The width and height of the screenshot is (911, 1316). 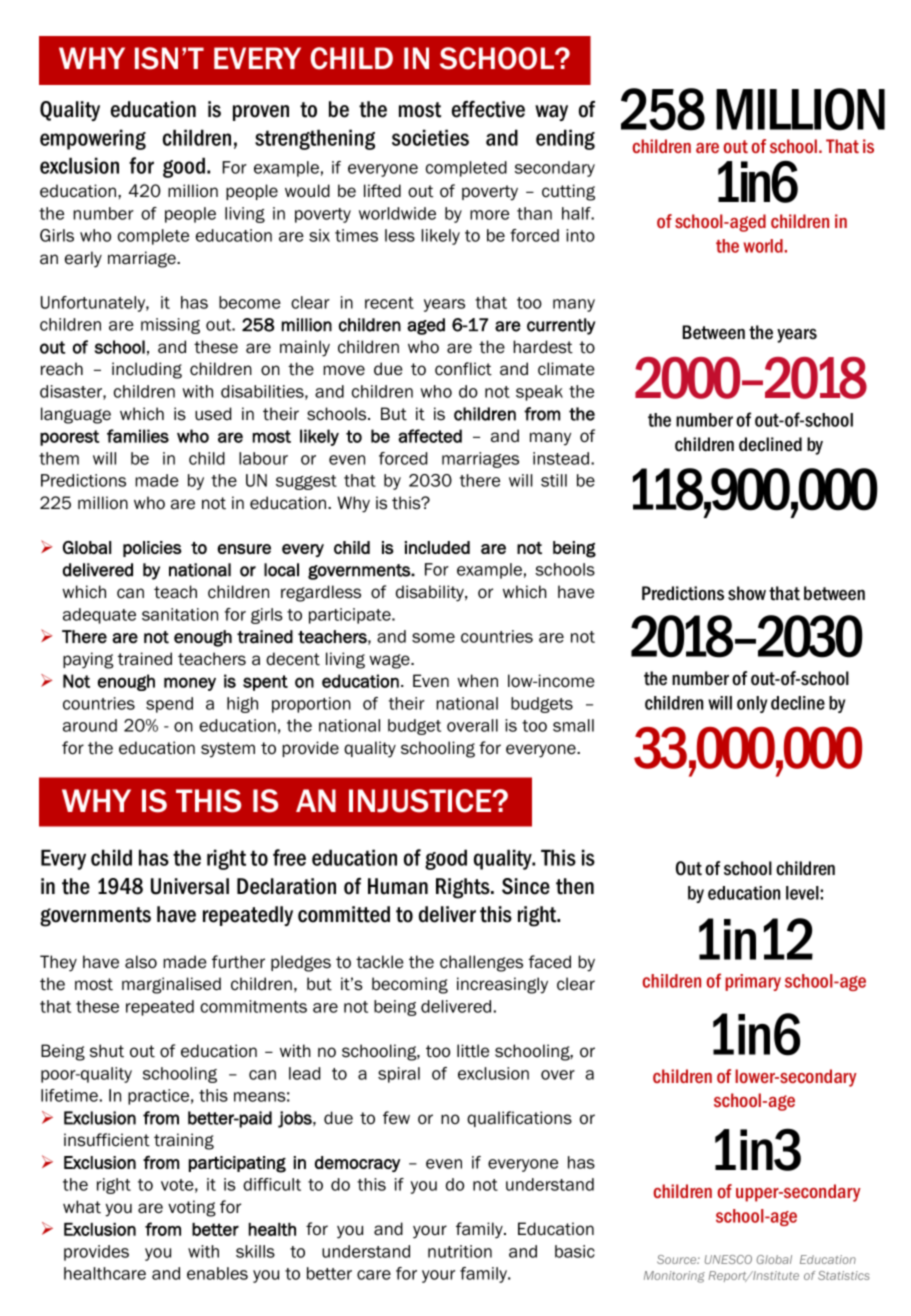 What do you see at coordinates (460, 1251) in the screenshot?
I see `nutrition` at bounding box center [460, 1251].
